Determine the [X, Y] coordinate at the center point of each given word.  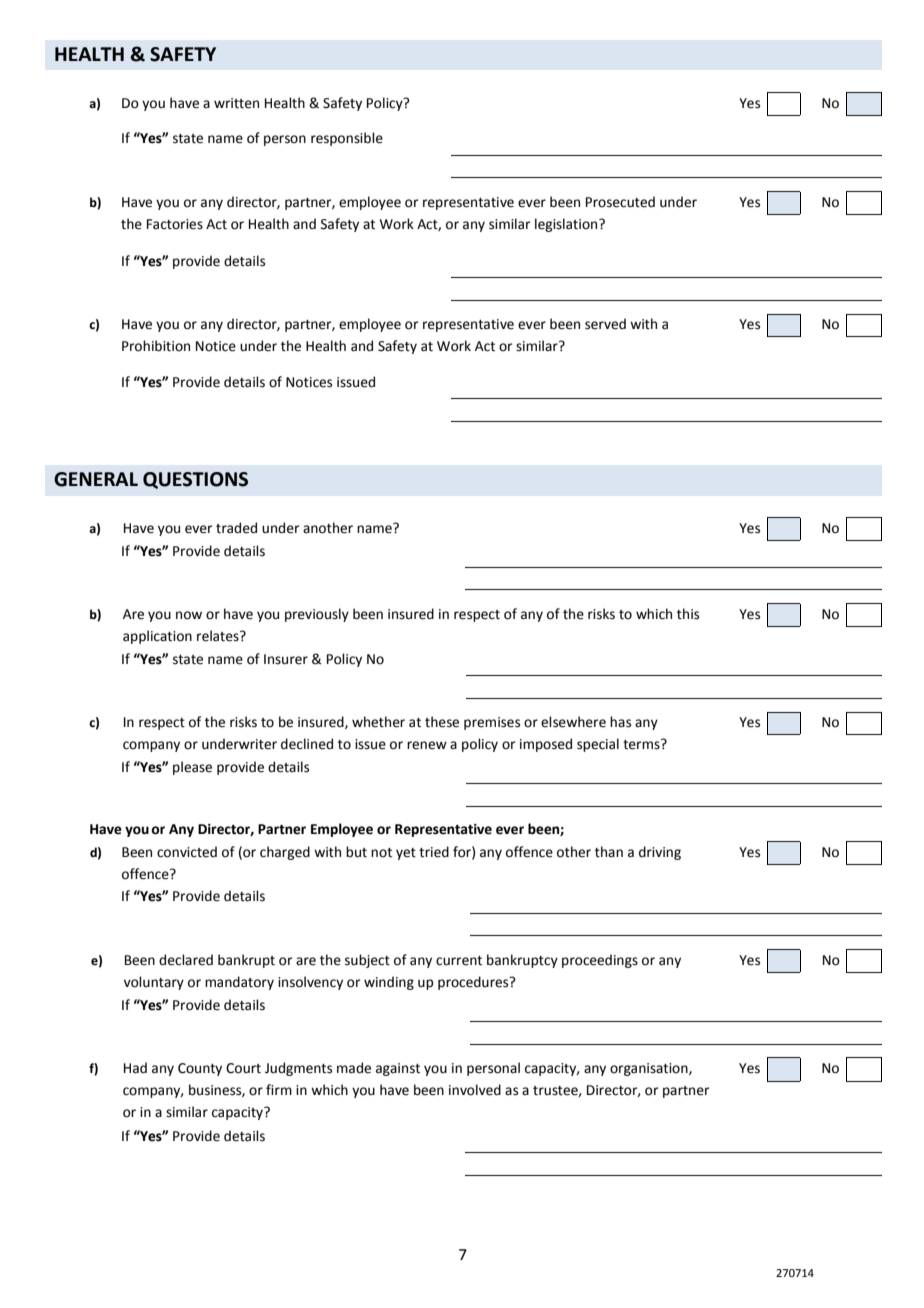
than [609, 852]
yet [406, 854]
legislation [567, 225]
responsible [347, 139]
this [688, 614]
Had [135, 1068]
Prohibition [156, 346]
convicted [187, 852]
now [189, 615]
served [605, 324]
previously [317, 615]
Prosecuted [620, 202]
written [236, 103]
